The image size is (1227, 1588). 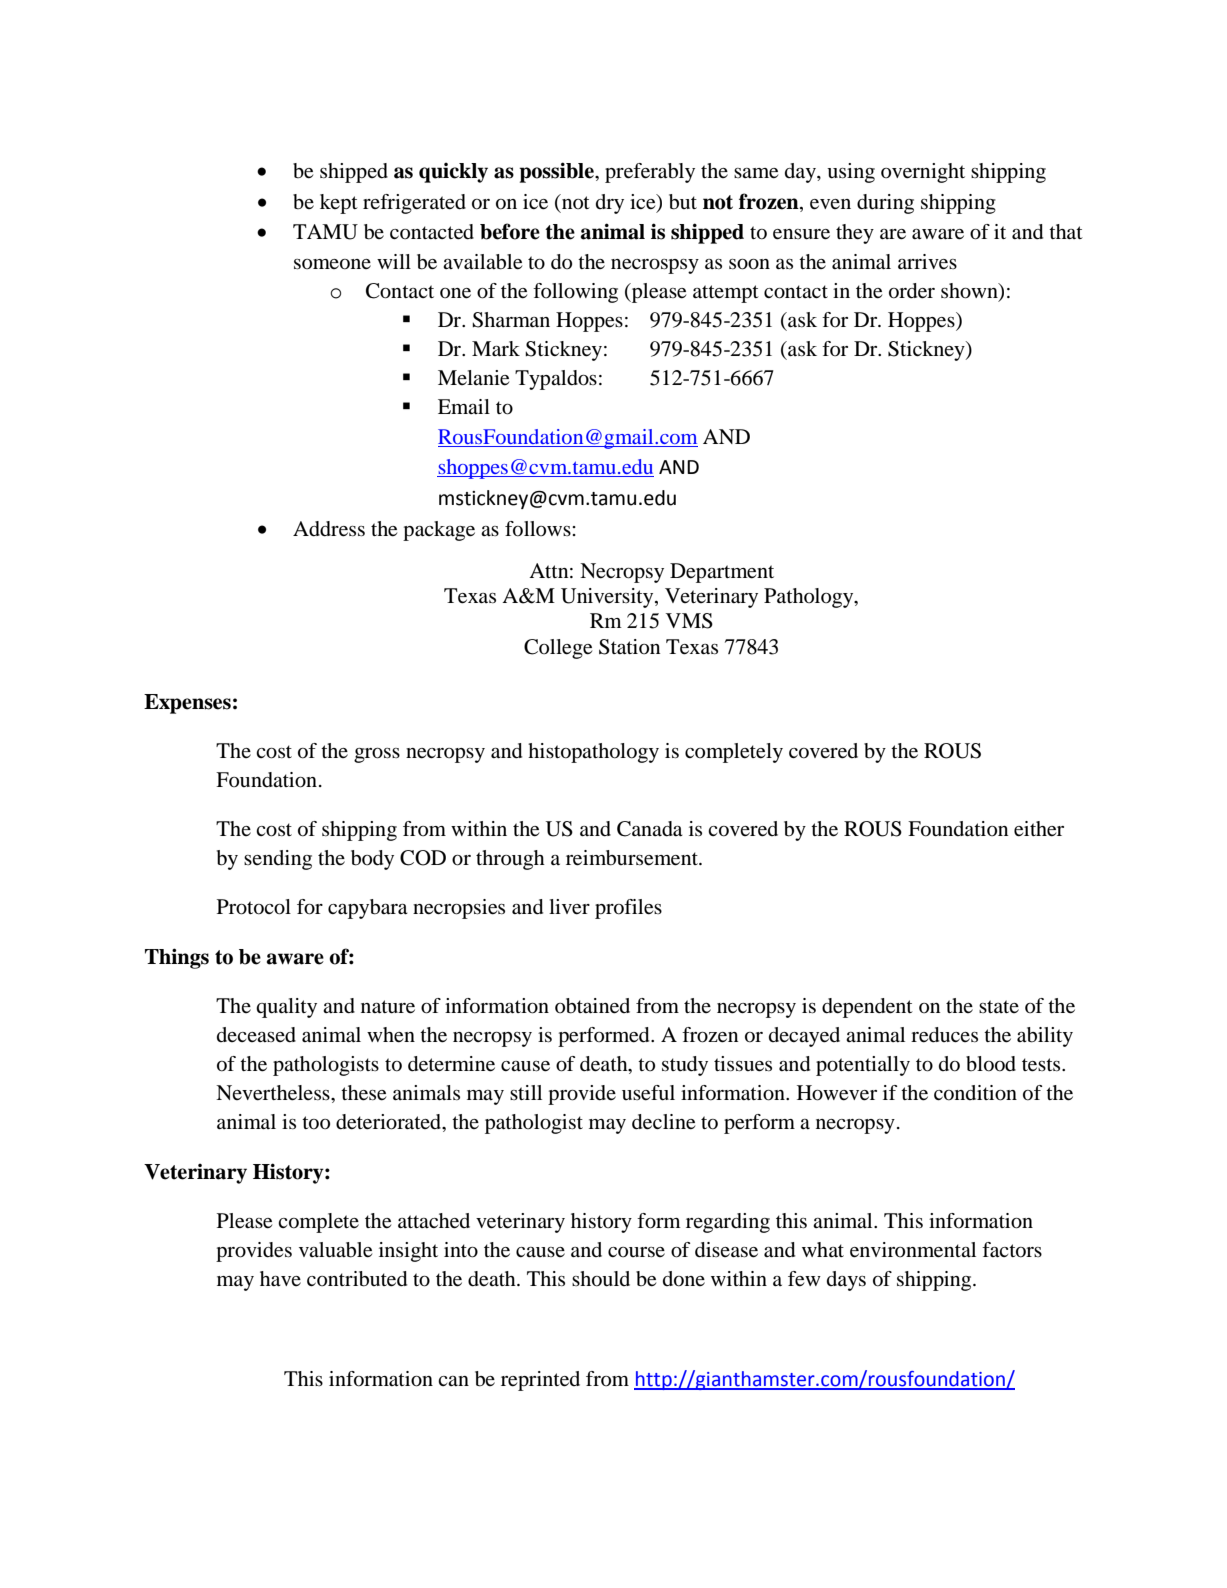 I want to click on blood, so click(x=991, y=1064).
